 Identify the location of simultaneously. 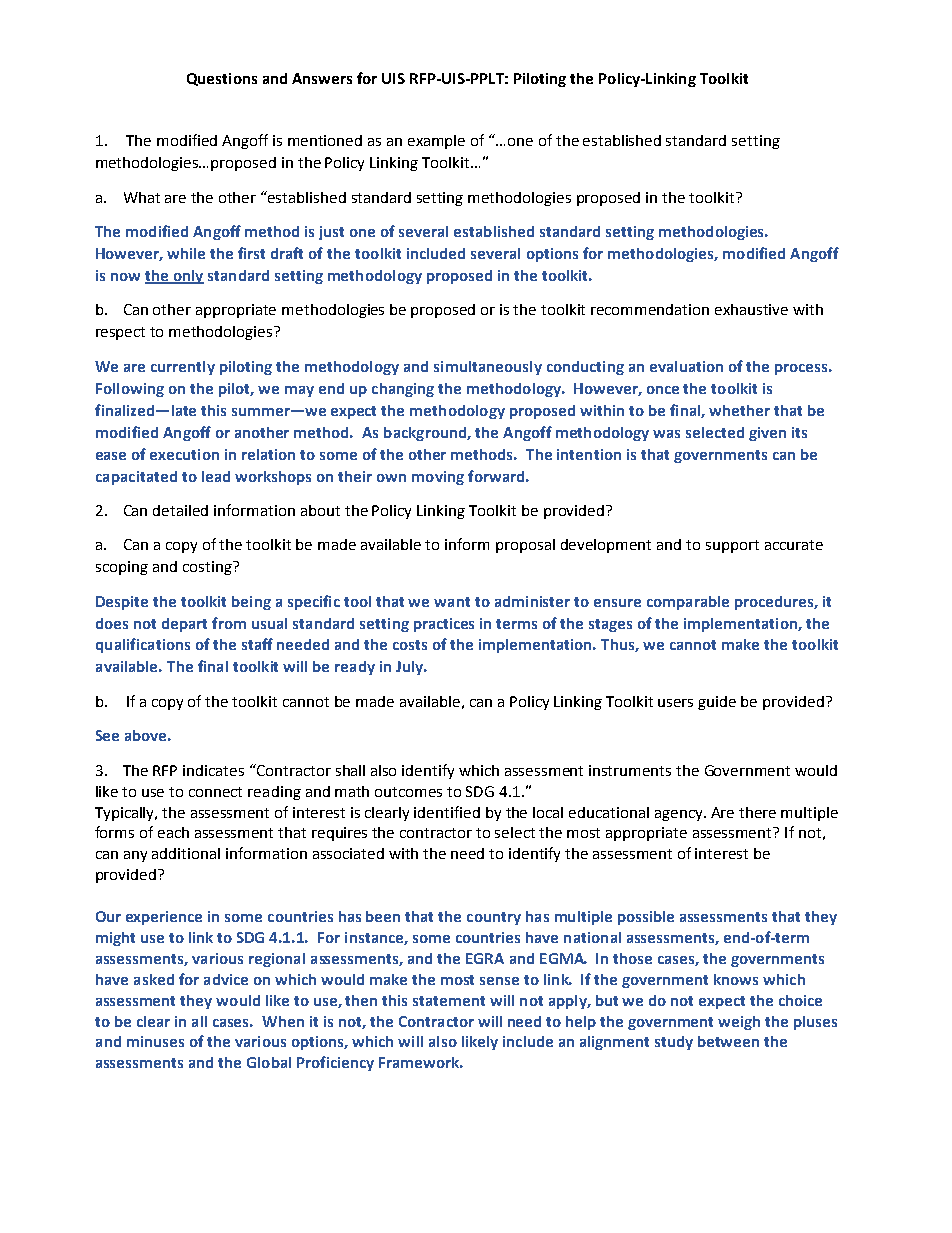
(488, 368).
